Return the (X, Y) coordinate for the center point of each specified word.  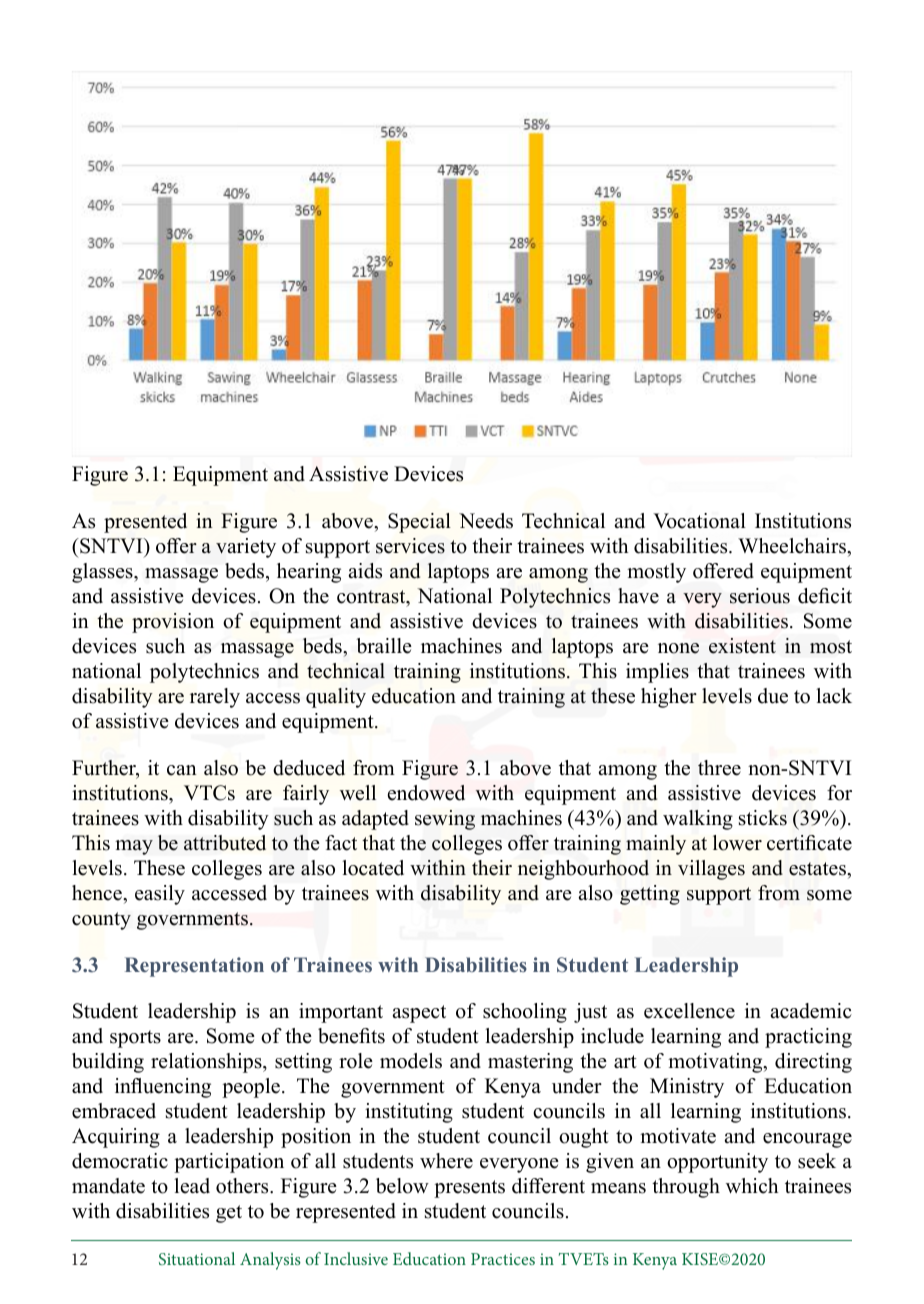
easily (160, 895)
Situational (197, 1258)
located (373, 868)
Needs (486, 521)
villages (711, 870)
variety (246, 548)
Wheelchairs (793, 546)
